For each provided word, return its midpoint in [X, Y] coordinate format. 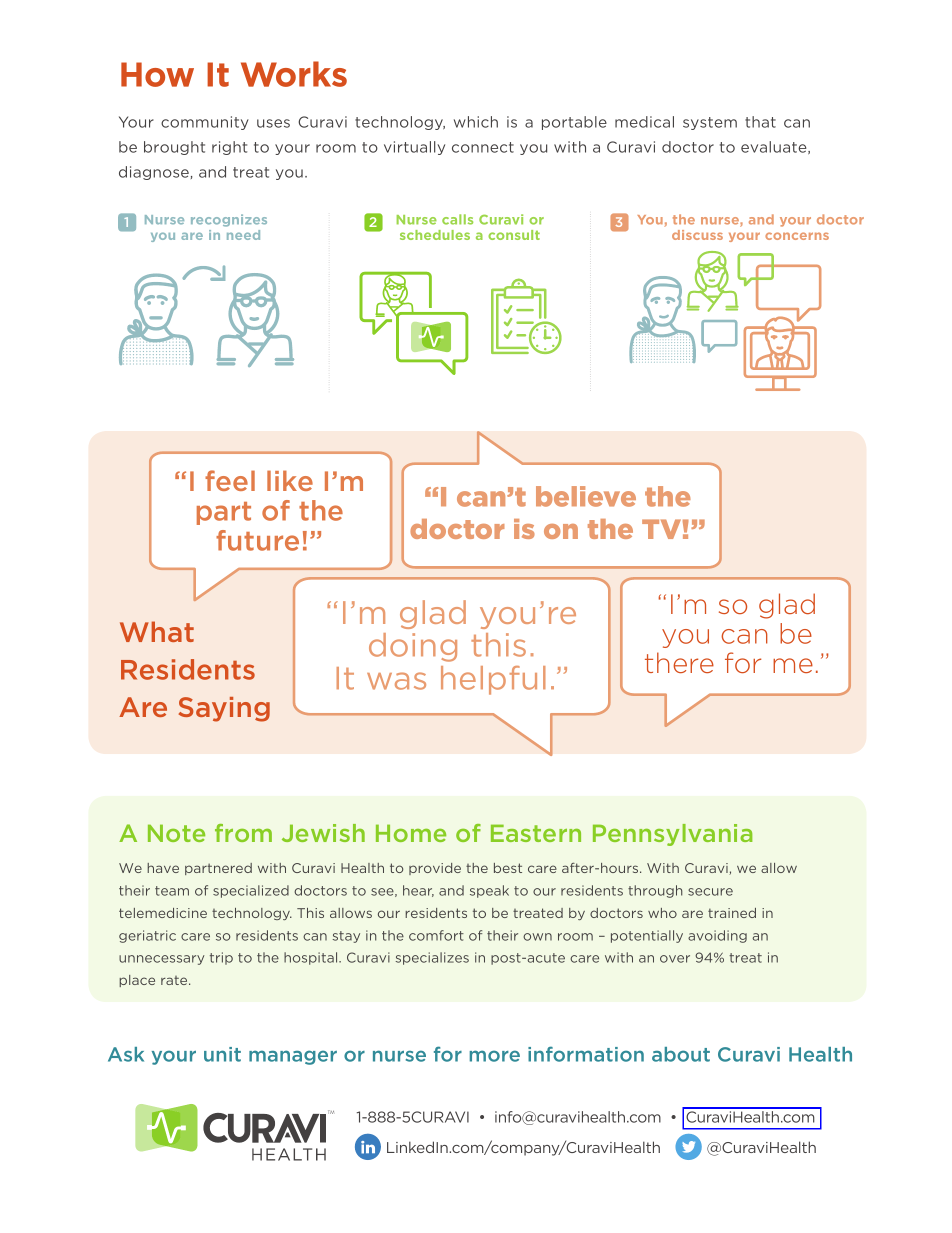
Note [176, 833]
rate [175, 980]
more [495, 1056]
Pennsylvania [672, 835]
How [157, 74]
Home [411, 833]
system [710, 123]
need [243, 235]
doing [413, 647]
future [257, 540]
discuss [697, 235]
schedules [435, 235]
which [476, 122]
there [679, 662]
